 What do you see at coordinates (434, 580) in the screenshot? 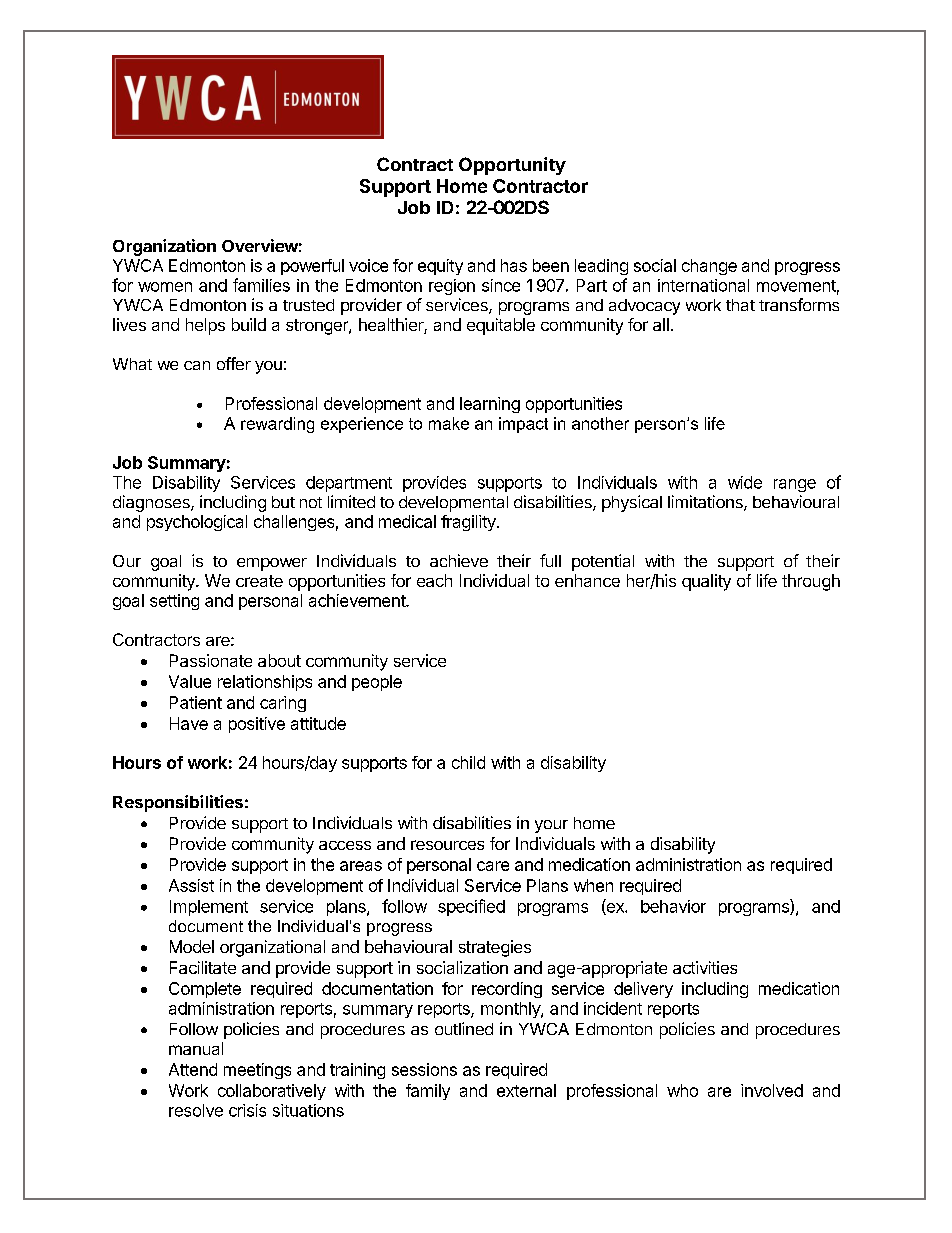
I see `each` at bounding box center [434, 580].
